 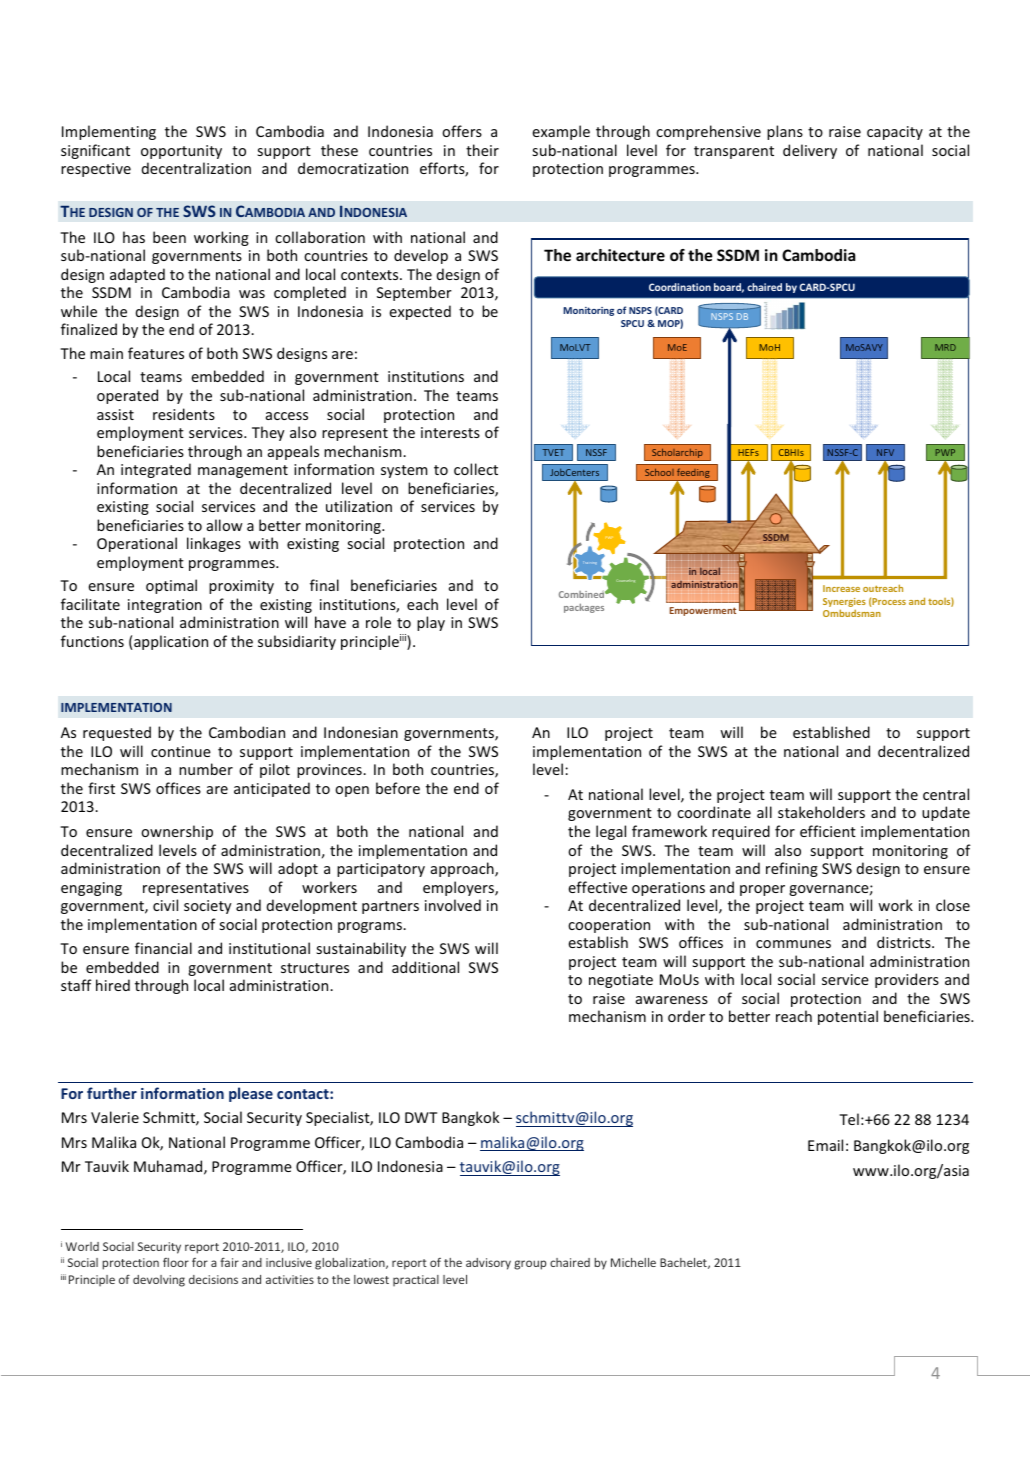 I want to click on delivery, so click(x=810, y=151).
